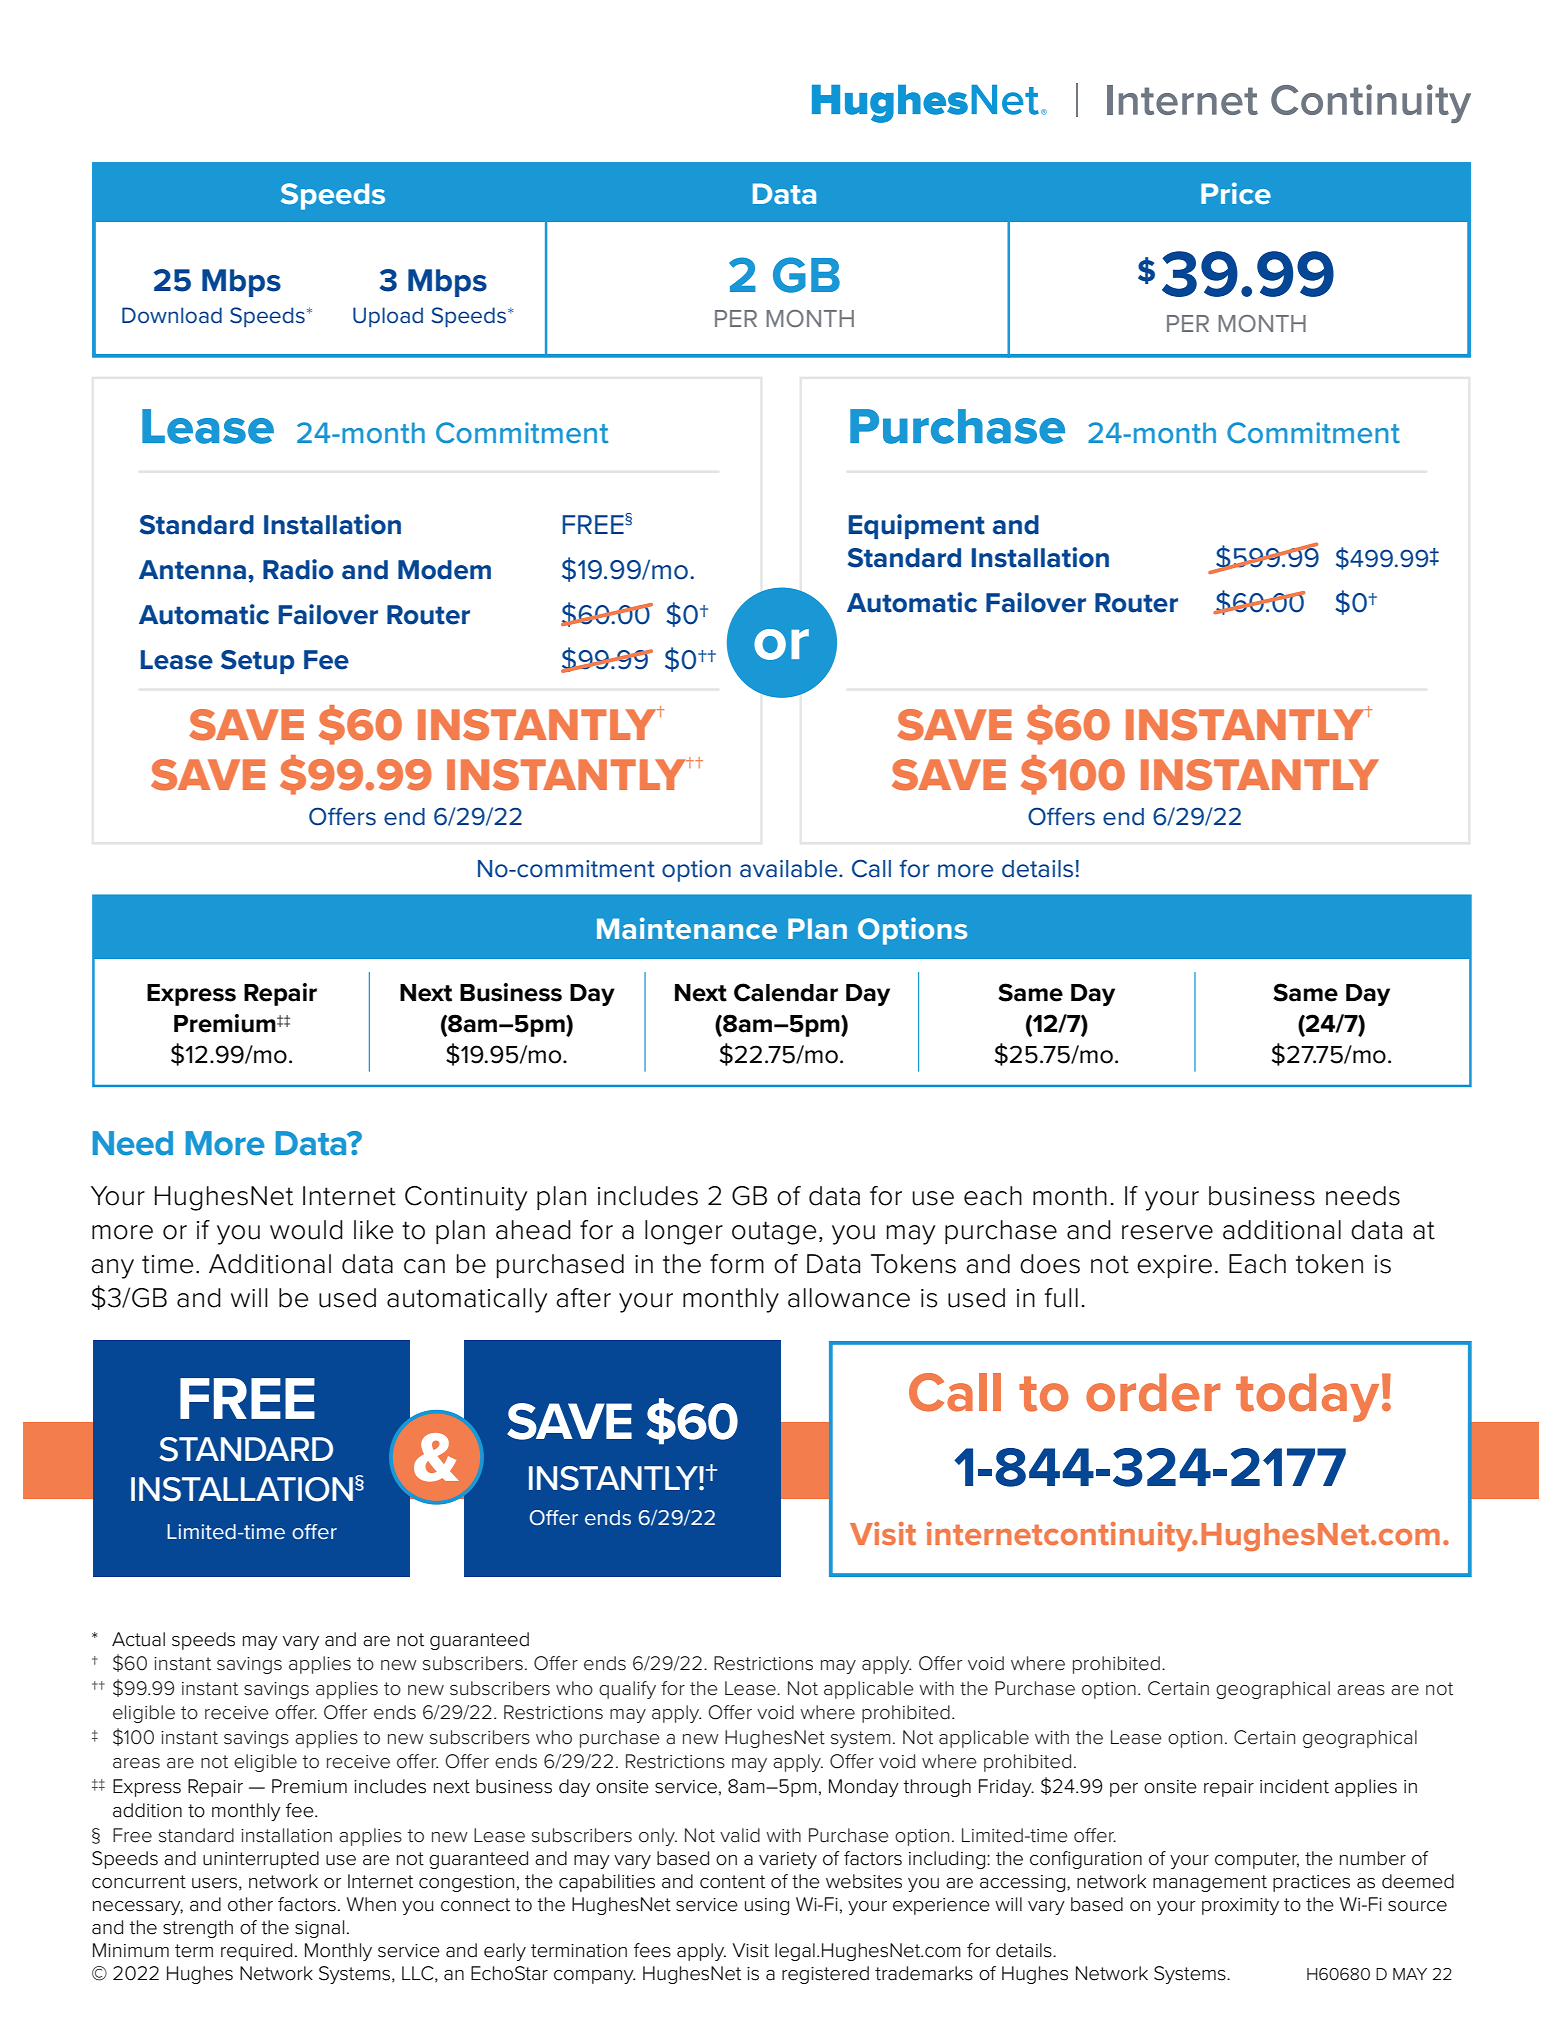  What do you see at coordinates (767, 1906) in the screenshot?
I see `using` at bounding box center [767, 1906].
